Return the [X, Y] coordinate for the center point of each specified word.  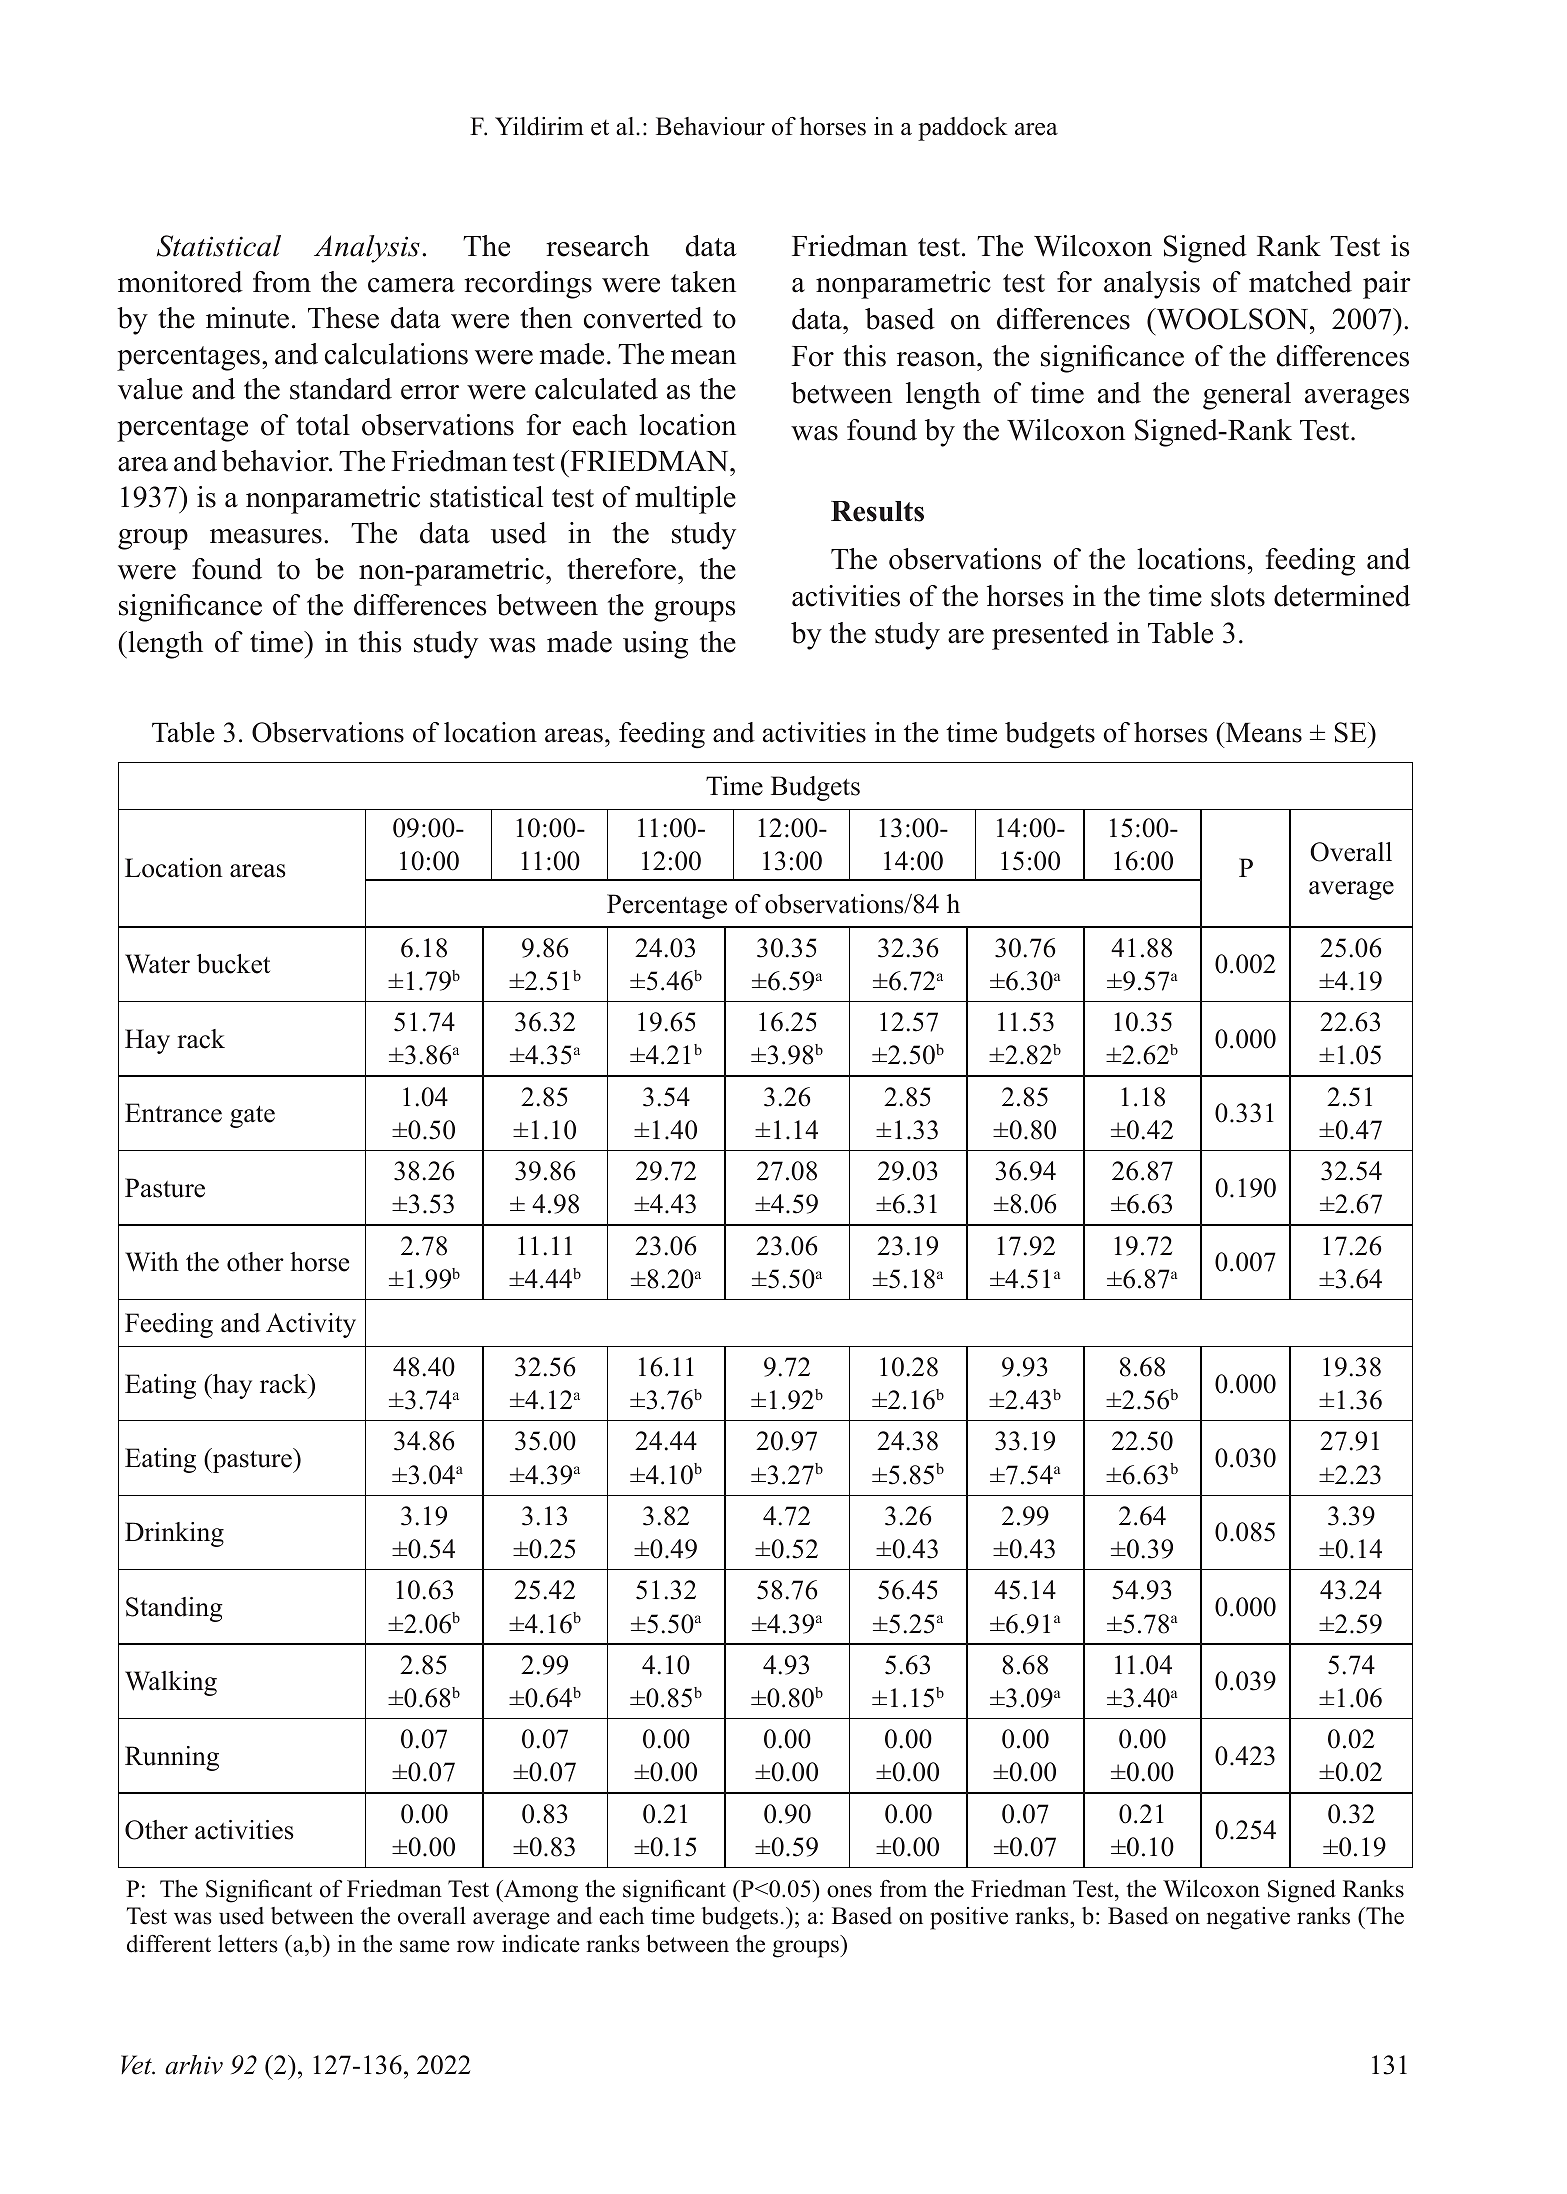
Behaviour [710, 126]
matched [1300, 282]
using [655, 645]
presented [1050, 636]
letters [248, 1943]
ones [849, 1891]
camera [411, 285]
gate [252, 1117]
